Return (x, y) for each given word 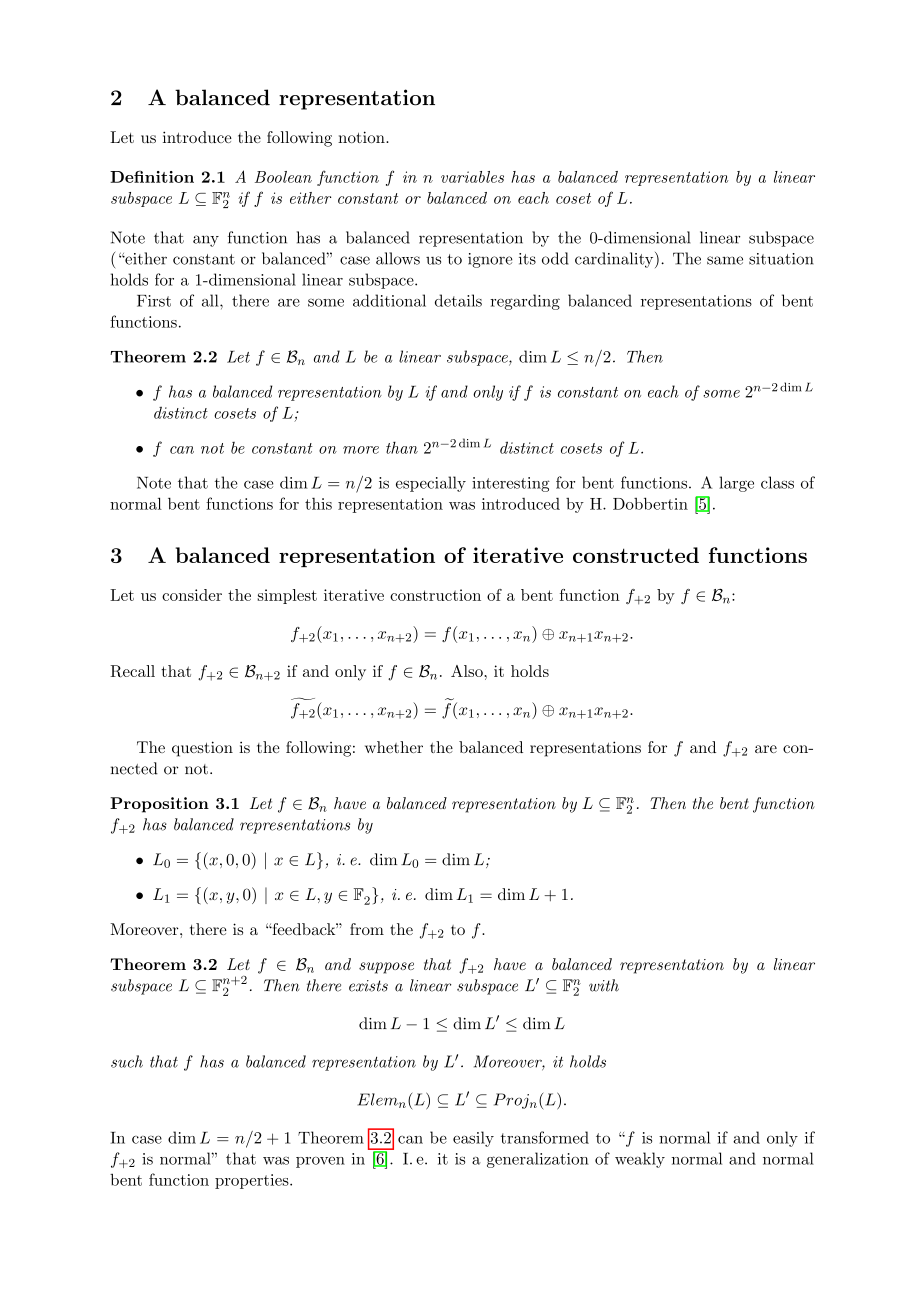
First (154, 301)
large (736, 484)
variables (472, 177)
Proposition (159, 805)
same (725, 260)
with (604, 985)
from (367, 929)
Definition (152, 177)
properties (253, 1181)
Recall (132, 671)
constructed (636, 555)
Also (468, 671)
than (402, 447)
